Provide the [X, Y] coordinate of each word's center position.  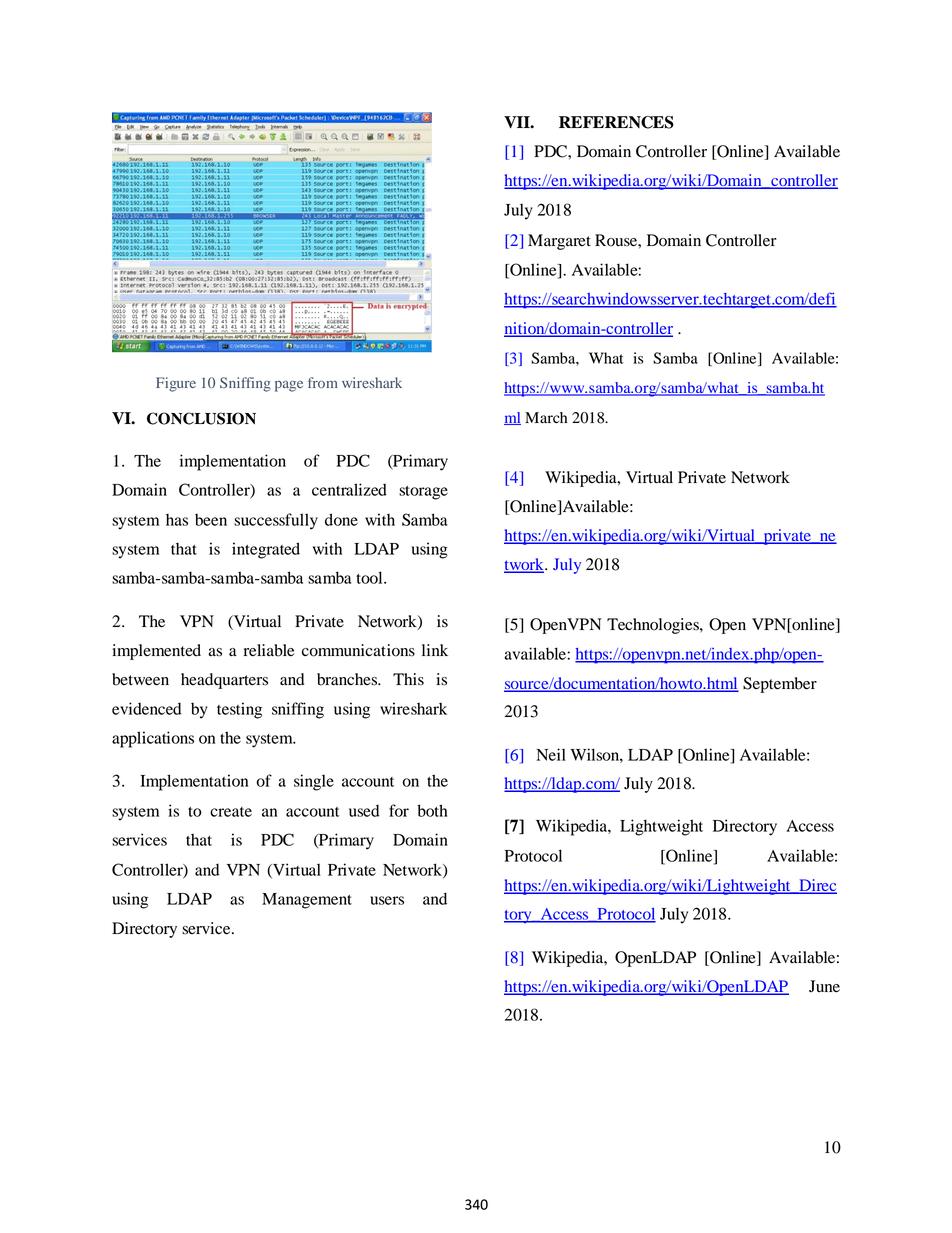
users [387, 900]
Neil [551, 754]
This [408, 679]
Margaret [559, 242]
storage [423, 493]
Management [307, 901]
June [824, 986]
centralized [349, 489]
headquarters [224, 681]
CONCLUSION [201, 418]
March [546, 417]
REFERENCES [616, 122]
